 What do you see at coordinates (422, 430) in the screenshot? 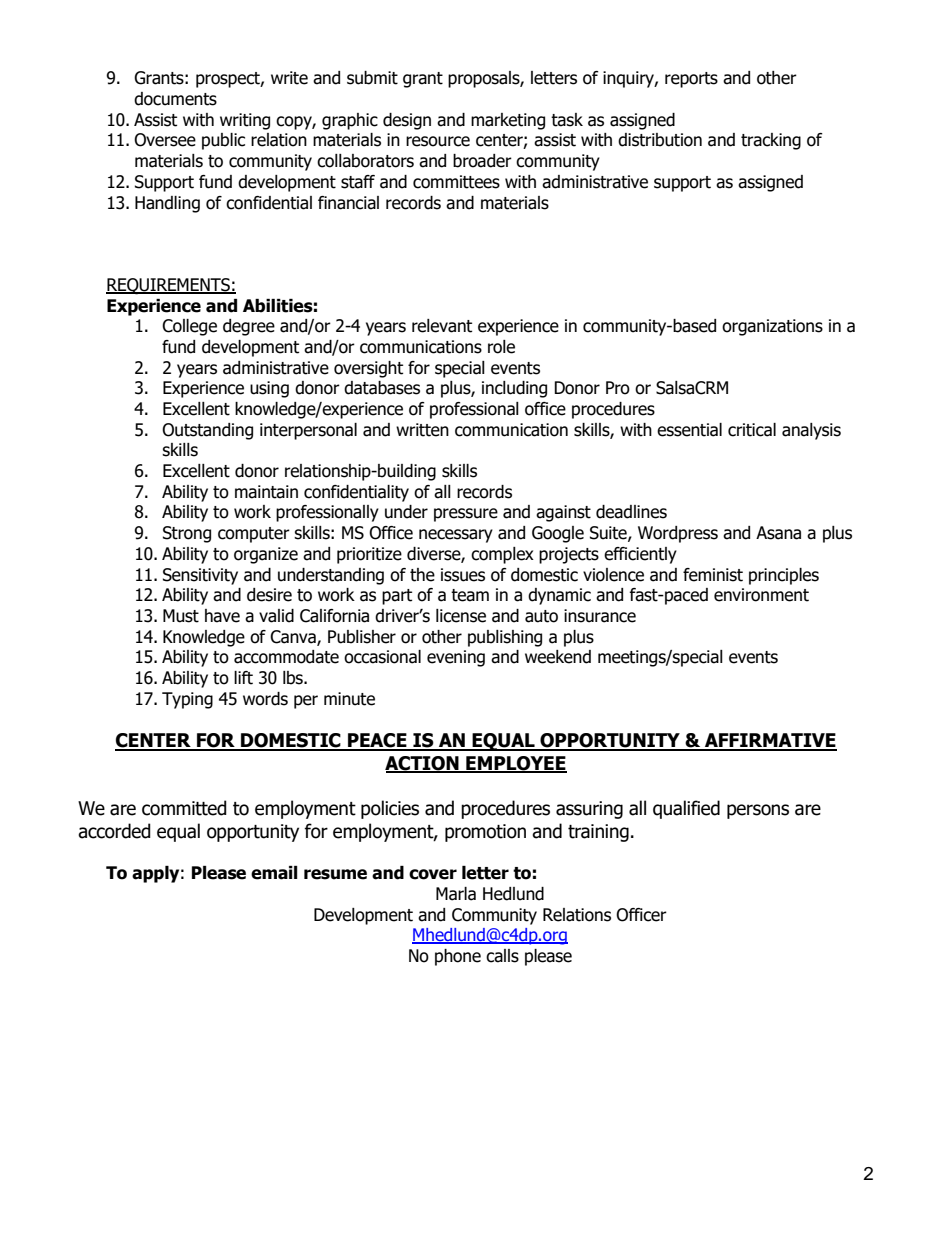
I see `written` at bounding box center [422, 430].
